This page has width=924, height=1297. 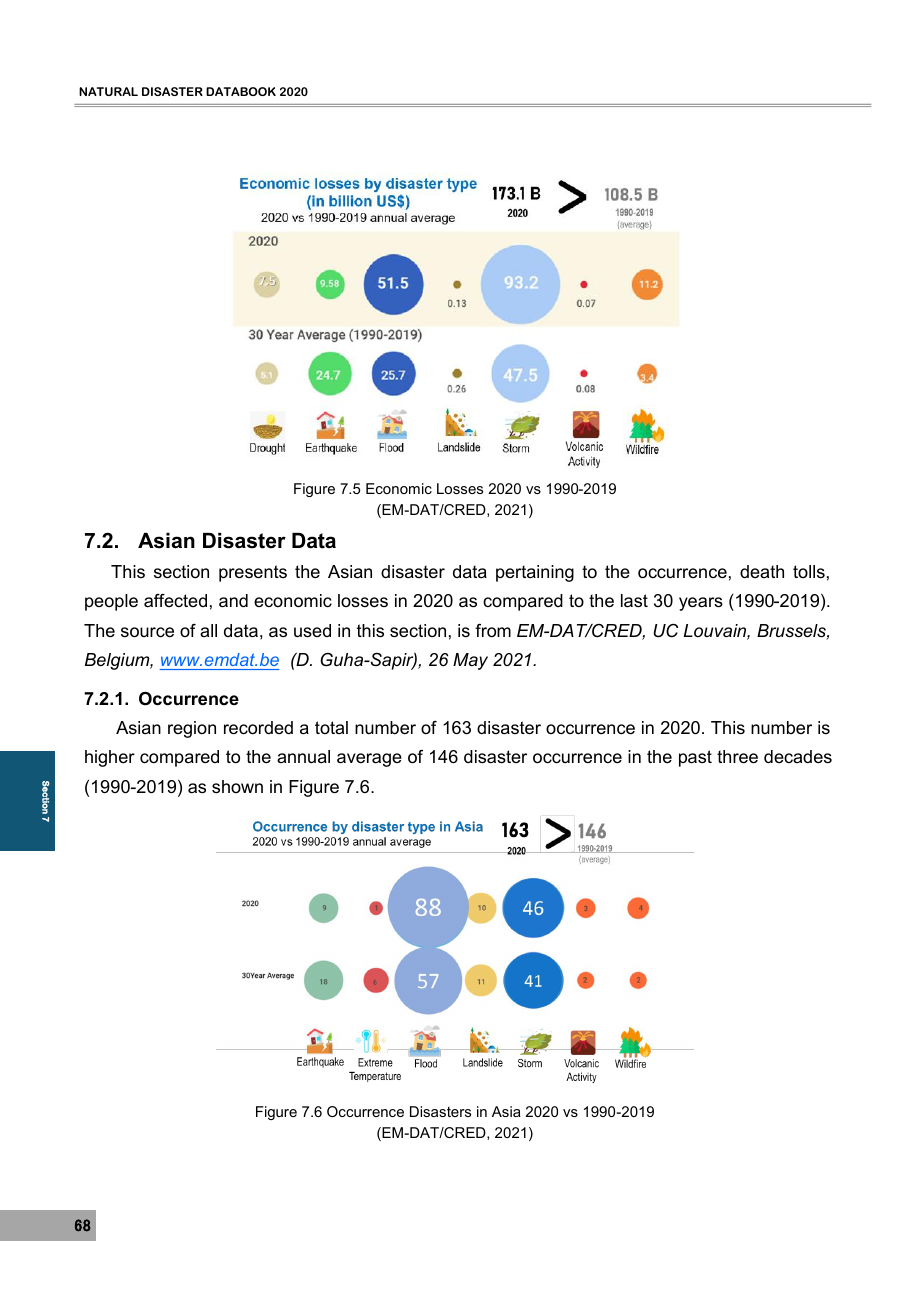 I want to click on average, so click(x=369, y=760).
